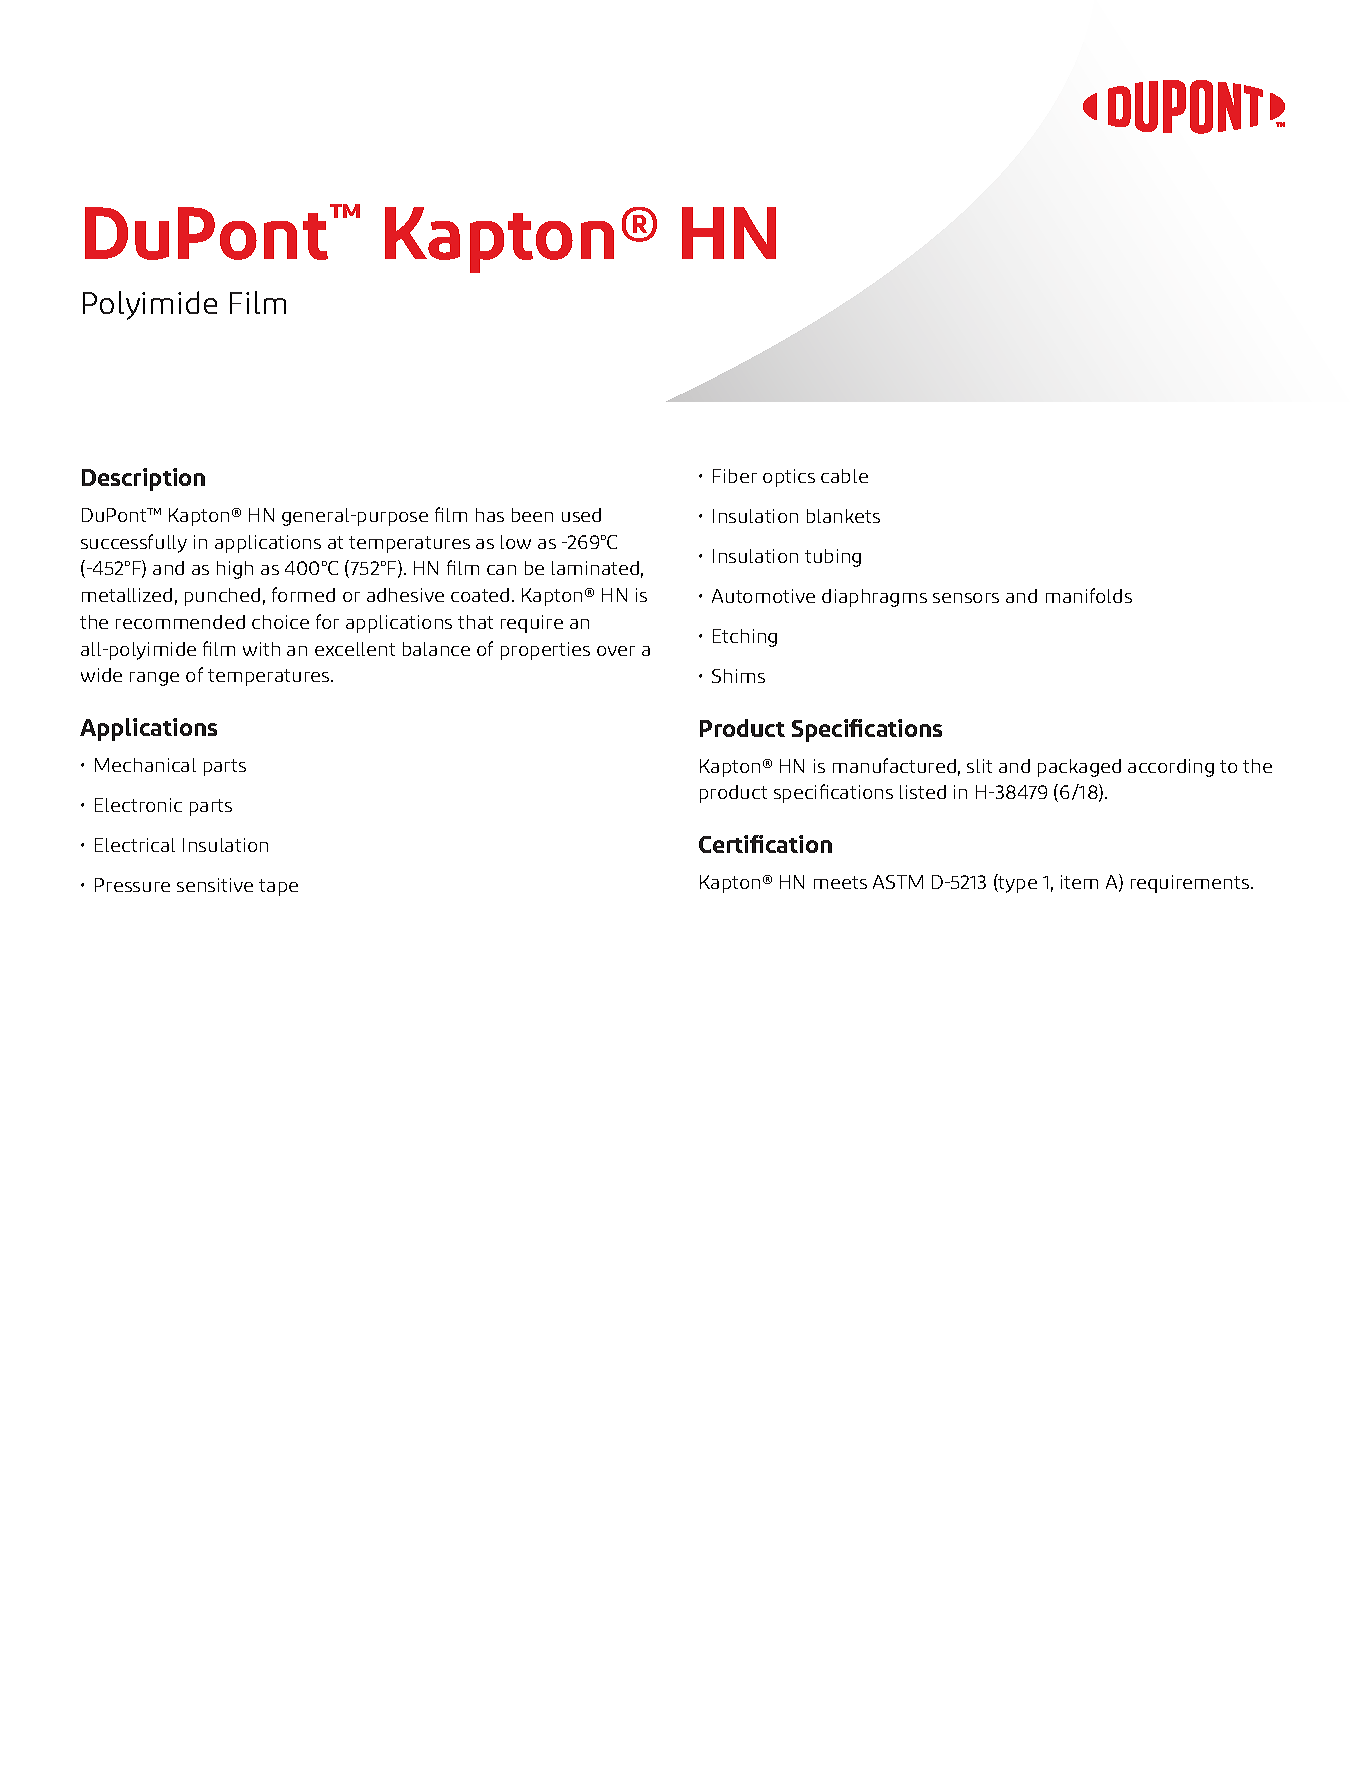  Describe the element at coordinates (143, 479) in the document. I see `Description` at that location.
